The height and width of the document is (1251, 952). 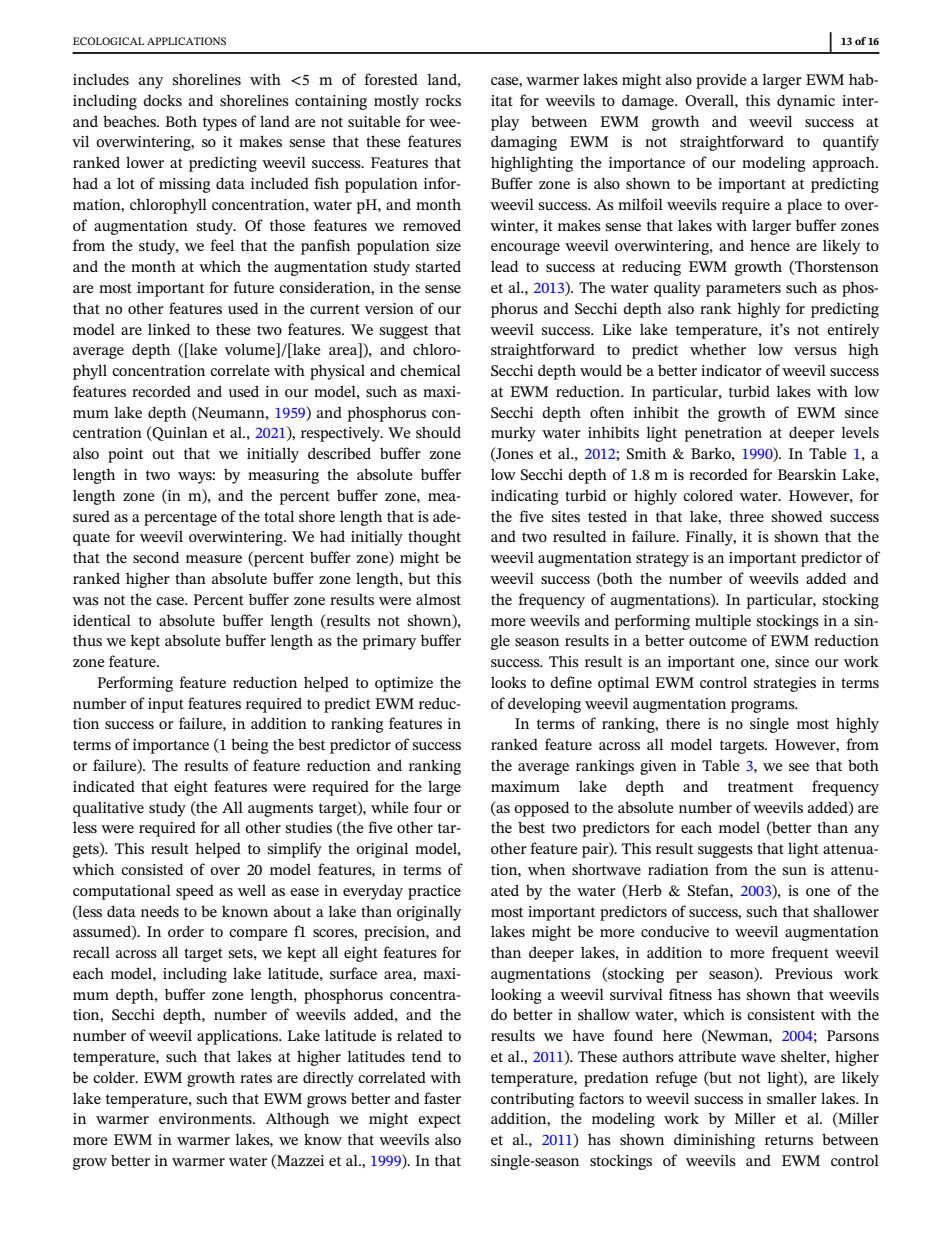 What do you see at coordinates (206, 1118) in the document?
I see `environments` at bounding box center [206, 1118].
